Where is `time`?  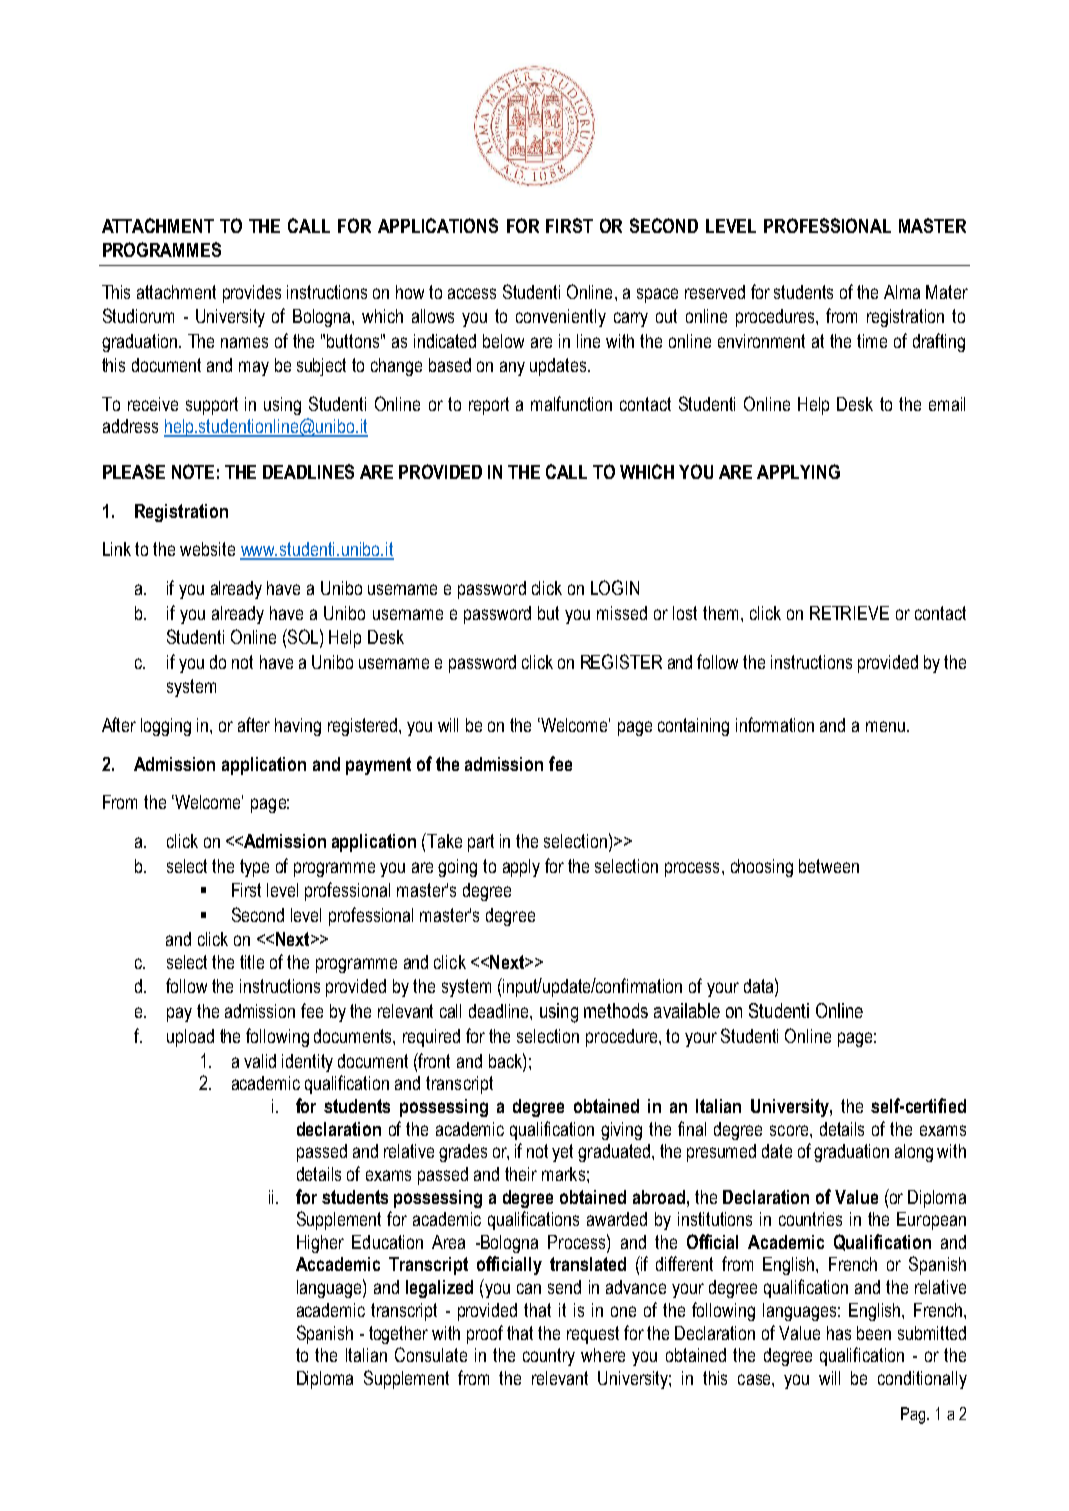
time is located at coordinates (872, 341).
